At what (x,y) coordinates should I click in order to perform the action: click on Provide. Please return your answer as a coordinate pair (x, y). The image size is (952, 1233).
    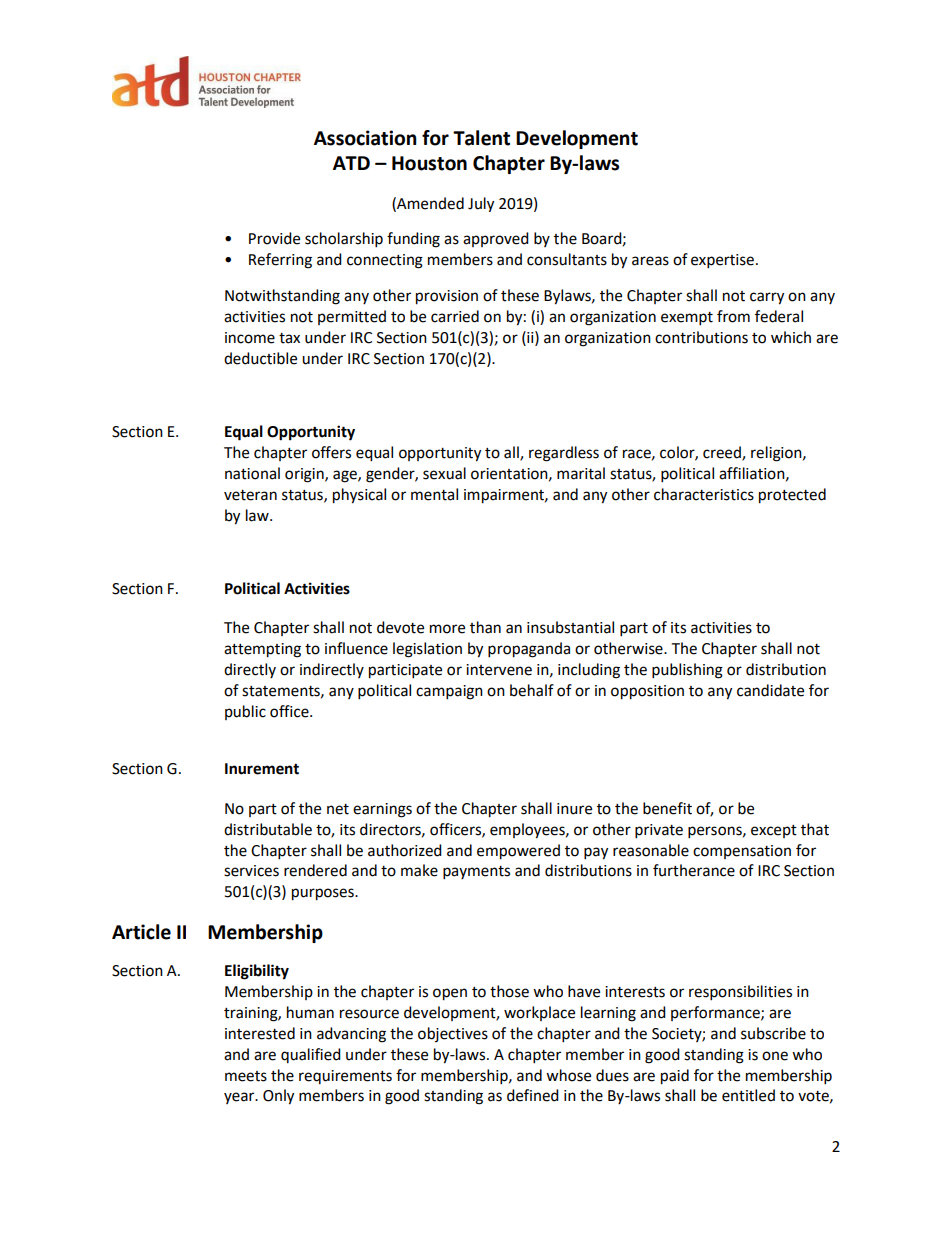
    Looking at the image, I should click on (274, 238).
